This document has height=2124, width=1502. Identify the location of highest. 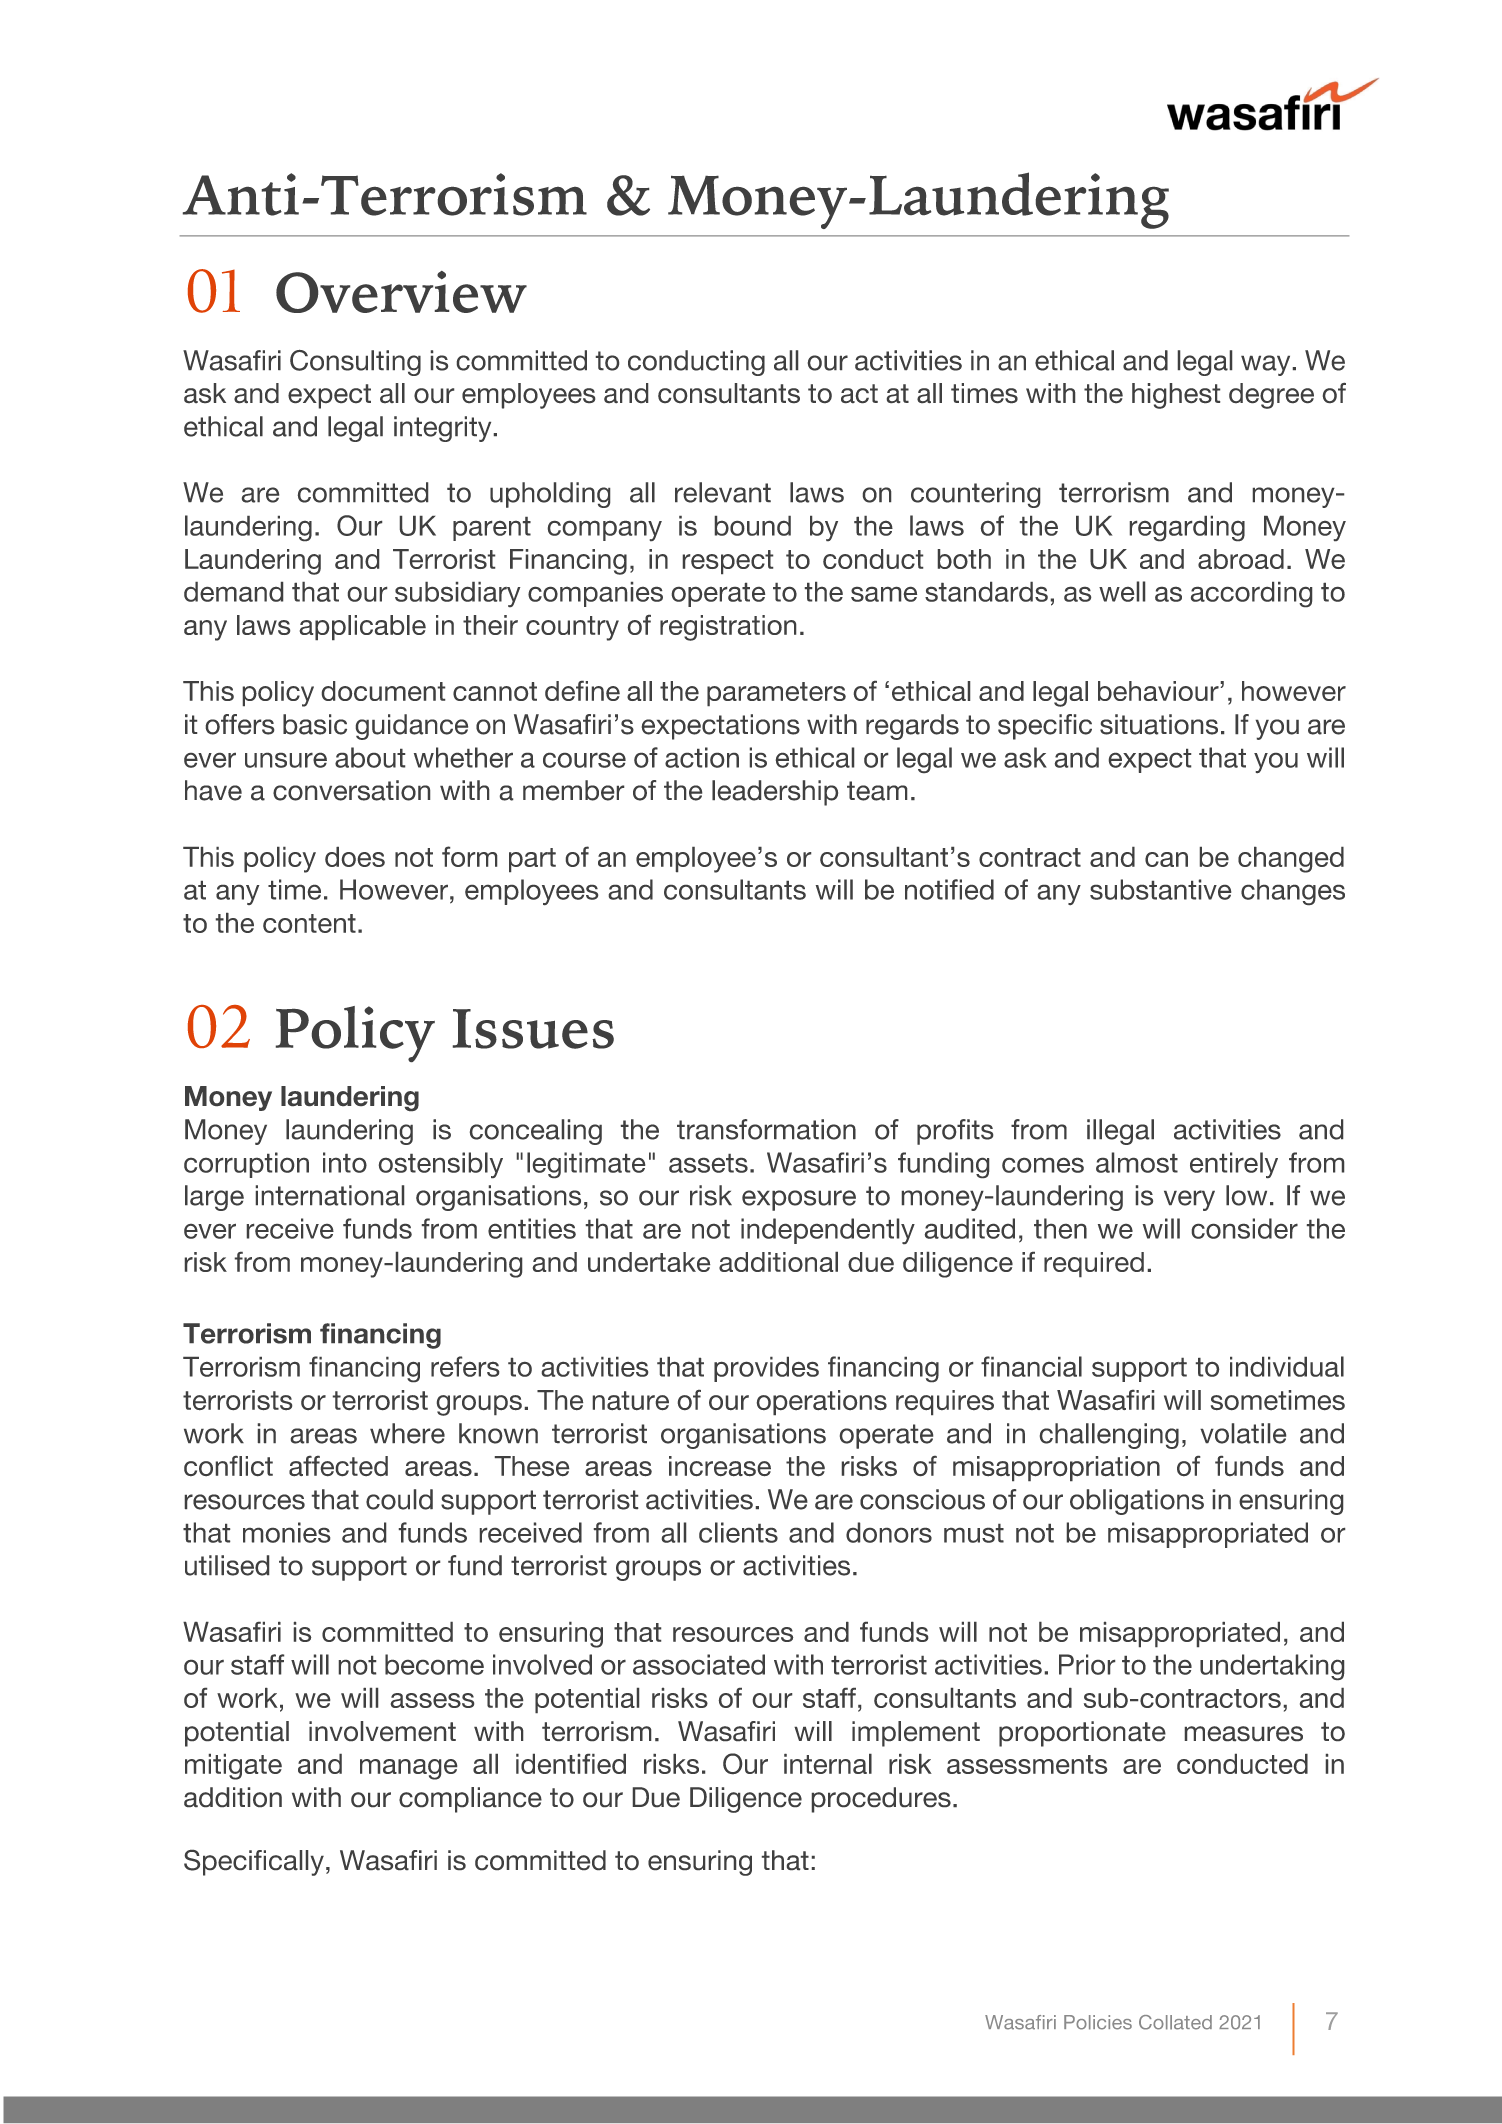
(1176, 396).
